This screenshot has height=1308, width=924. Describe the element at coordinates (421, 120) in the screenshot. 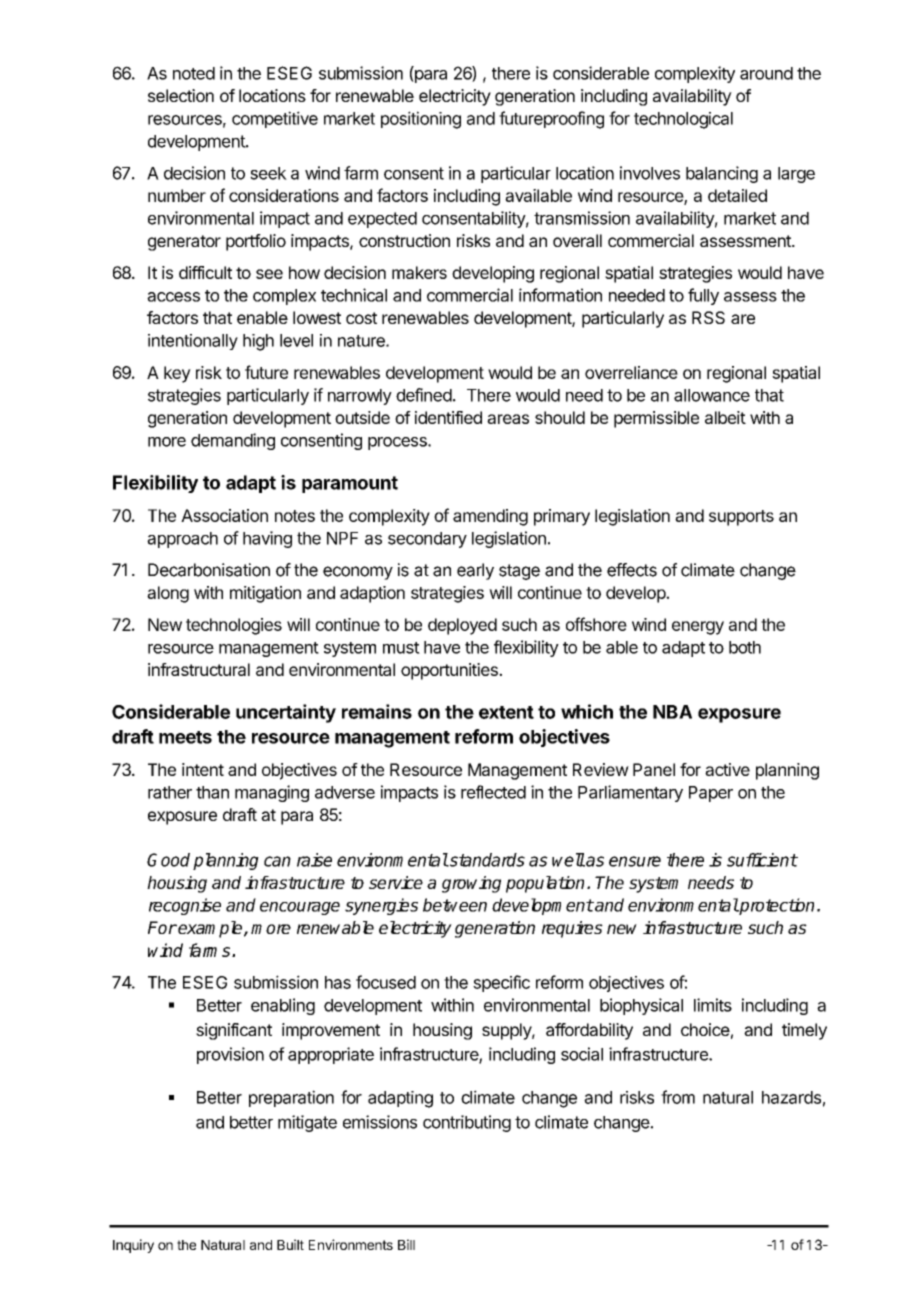

I see `positioning` at that location.
